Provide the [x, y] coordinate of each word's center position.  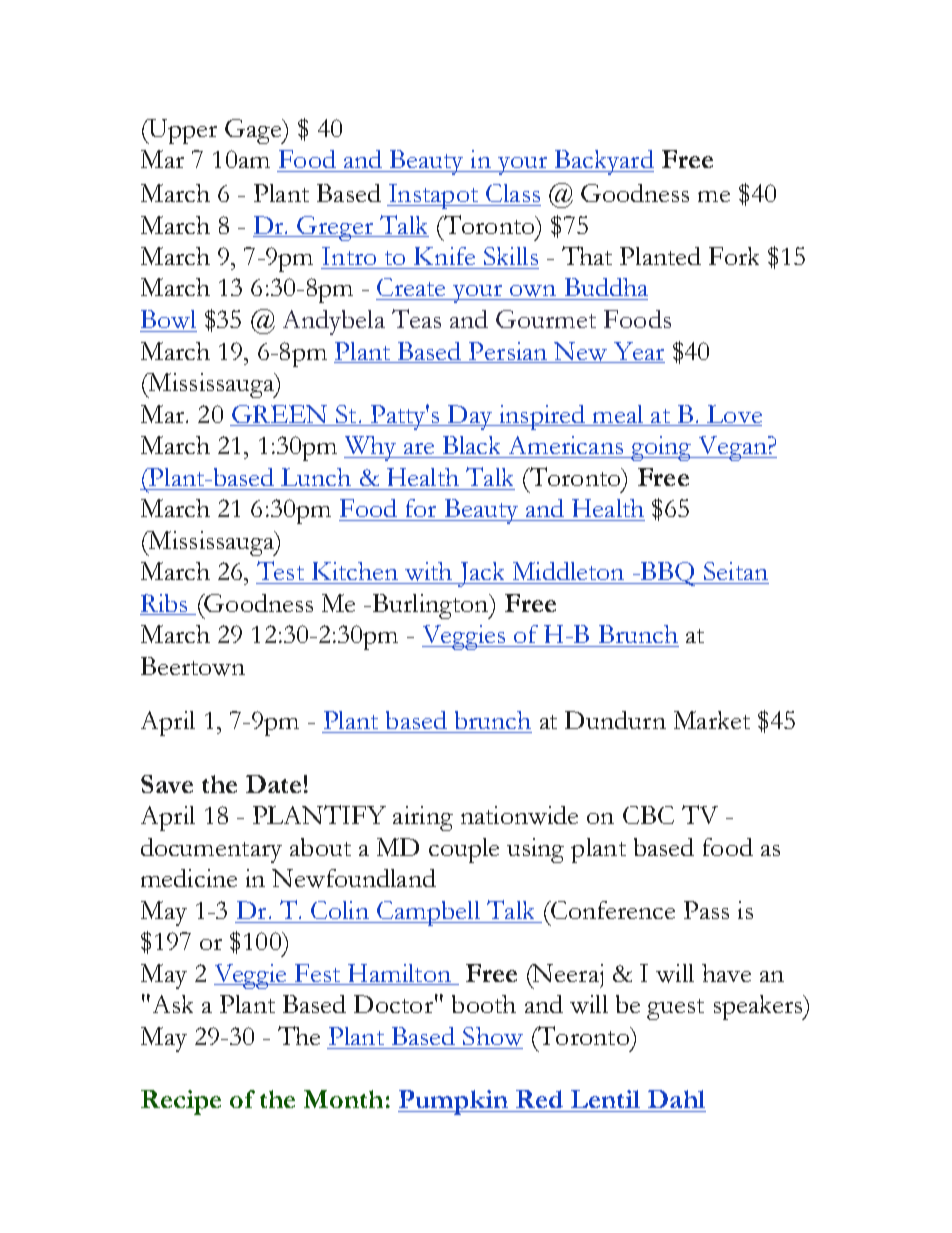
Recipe [181, 1102]
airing [423, 818]
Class [513, 193]
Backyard [603, 162]
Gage [254, 131]
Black [471, 445]
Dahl [676, 1099]
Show [493, 1036]
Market [712, 720]
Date [273, 784]
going [661, 448]
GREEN [279, 415]
